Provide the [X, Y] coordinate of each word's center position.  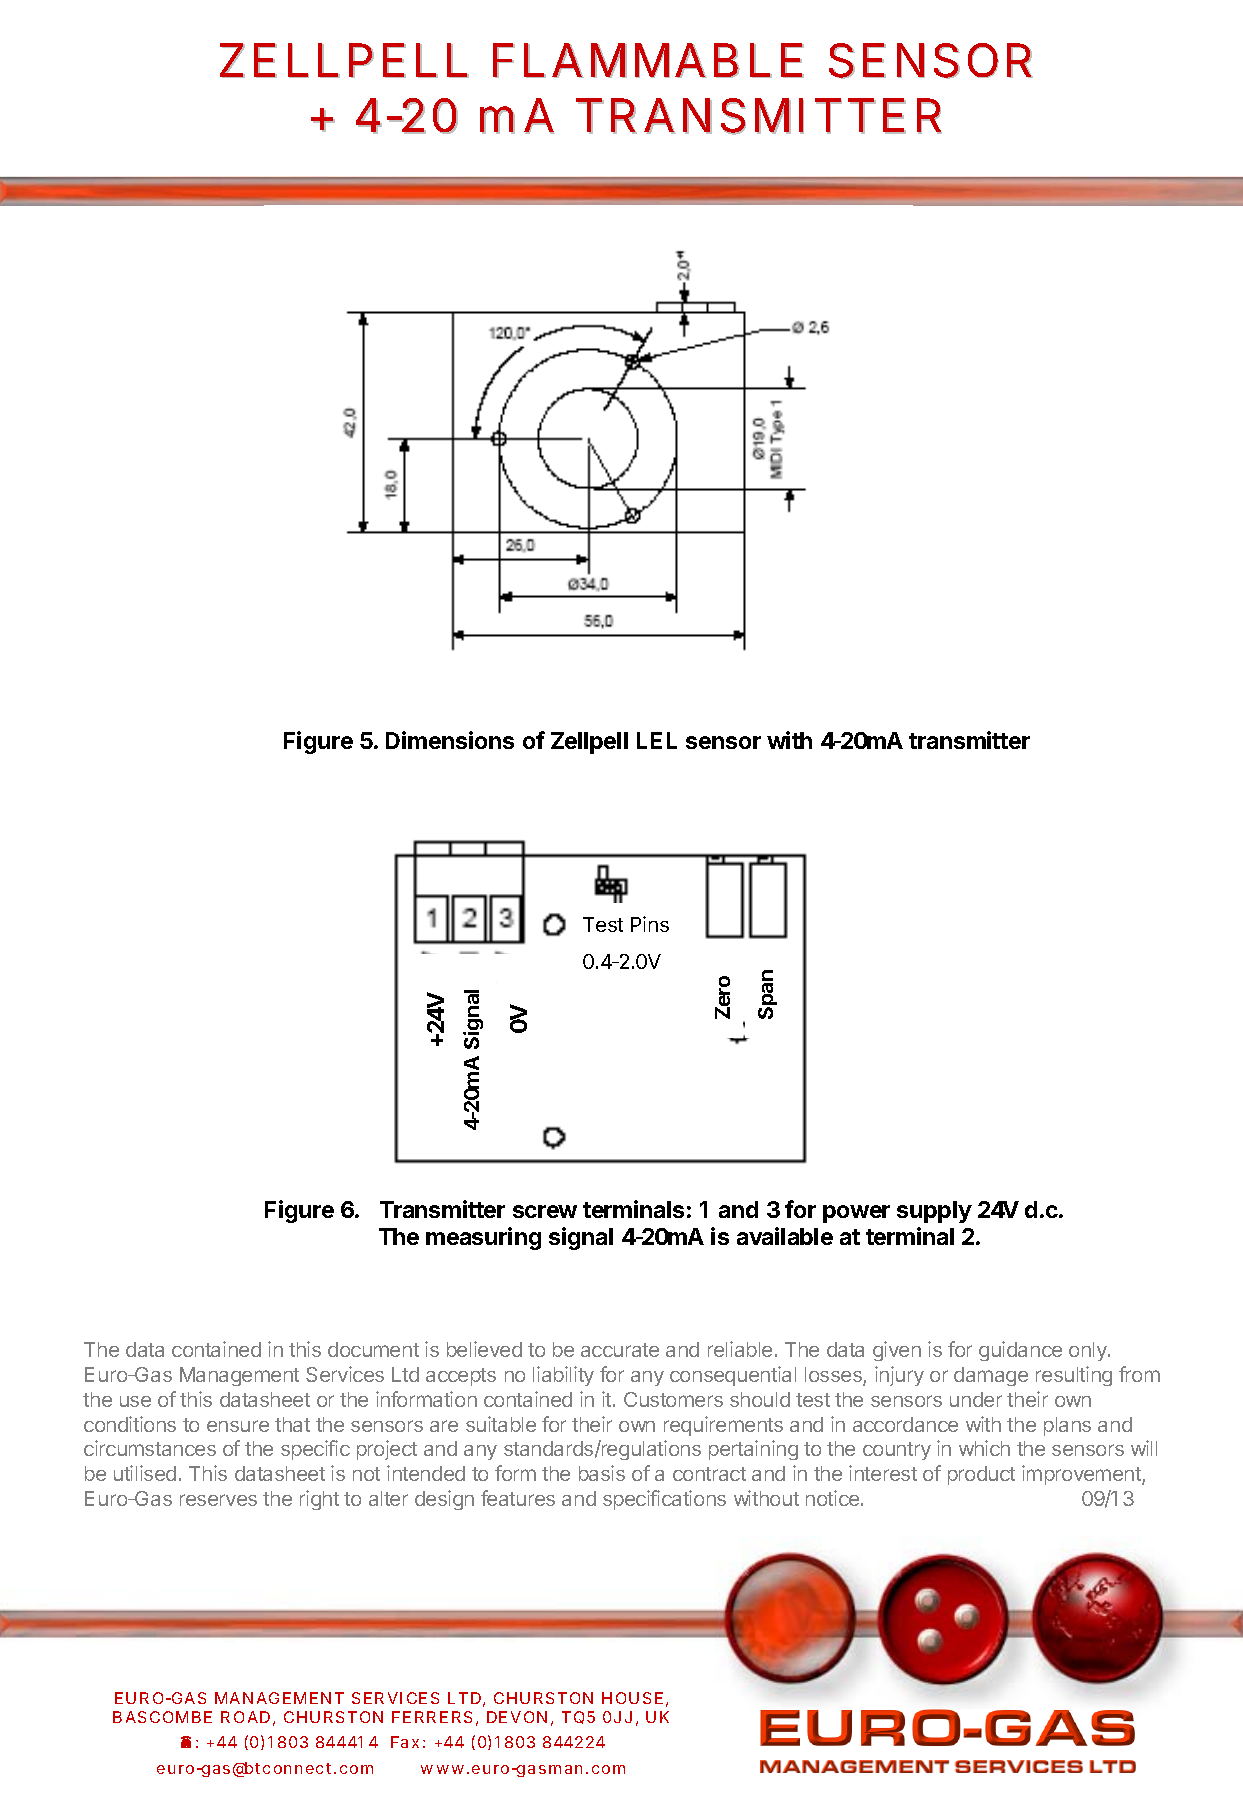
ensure [238, 1426]
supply [934, 1212]
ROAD [245, 1717]
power [856, 1214]
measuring [483, 1238]
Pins [650, 924]
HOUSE [632, 1698]
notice [834, 1498]
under [976, 1399]
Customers [673, 1399]
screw [545, 1211]
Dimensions [450, 740]
